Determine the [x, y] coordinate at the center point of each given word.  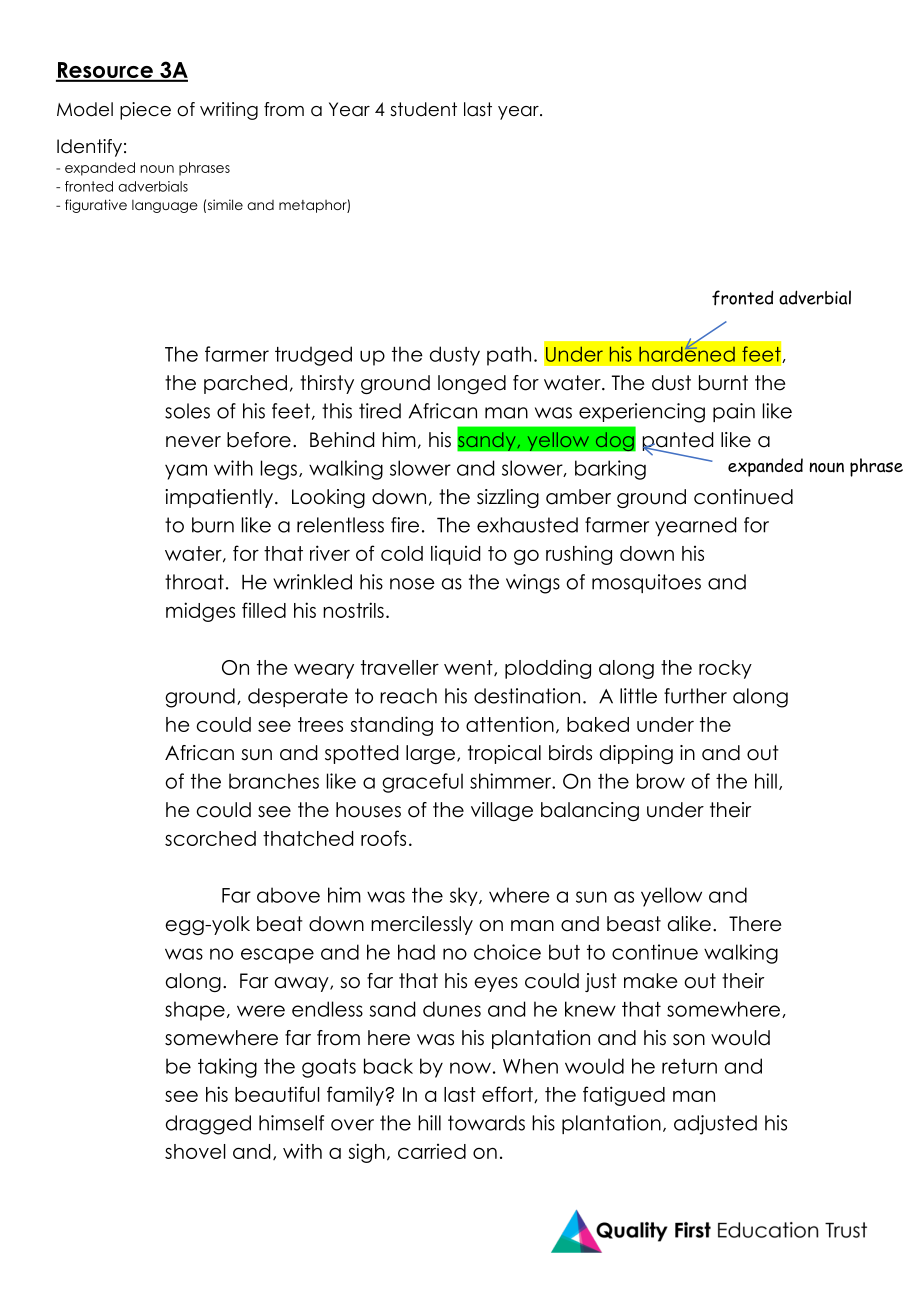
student [423, 109]
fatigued [624, 1096]
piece [145, 111]
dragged [208, 1125]
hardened [687, 354]
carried [432, 1151]
